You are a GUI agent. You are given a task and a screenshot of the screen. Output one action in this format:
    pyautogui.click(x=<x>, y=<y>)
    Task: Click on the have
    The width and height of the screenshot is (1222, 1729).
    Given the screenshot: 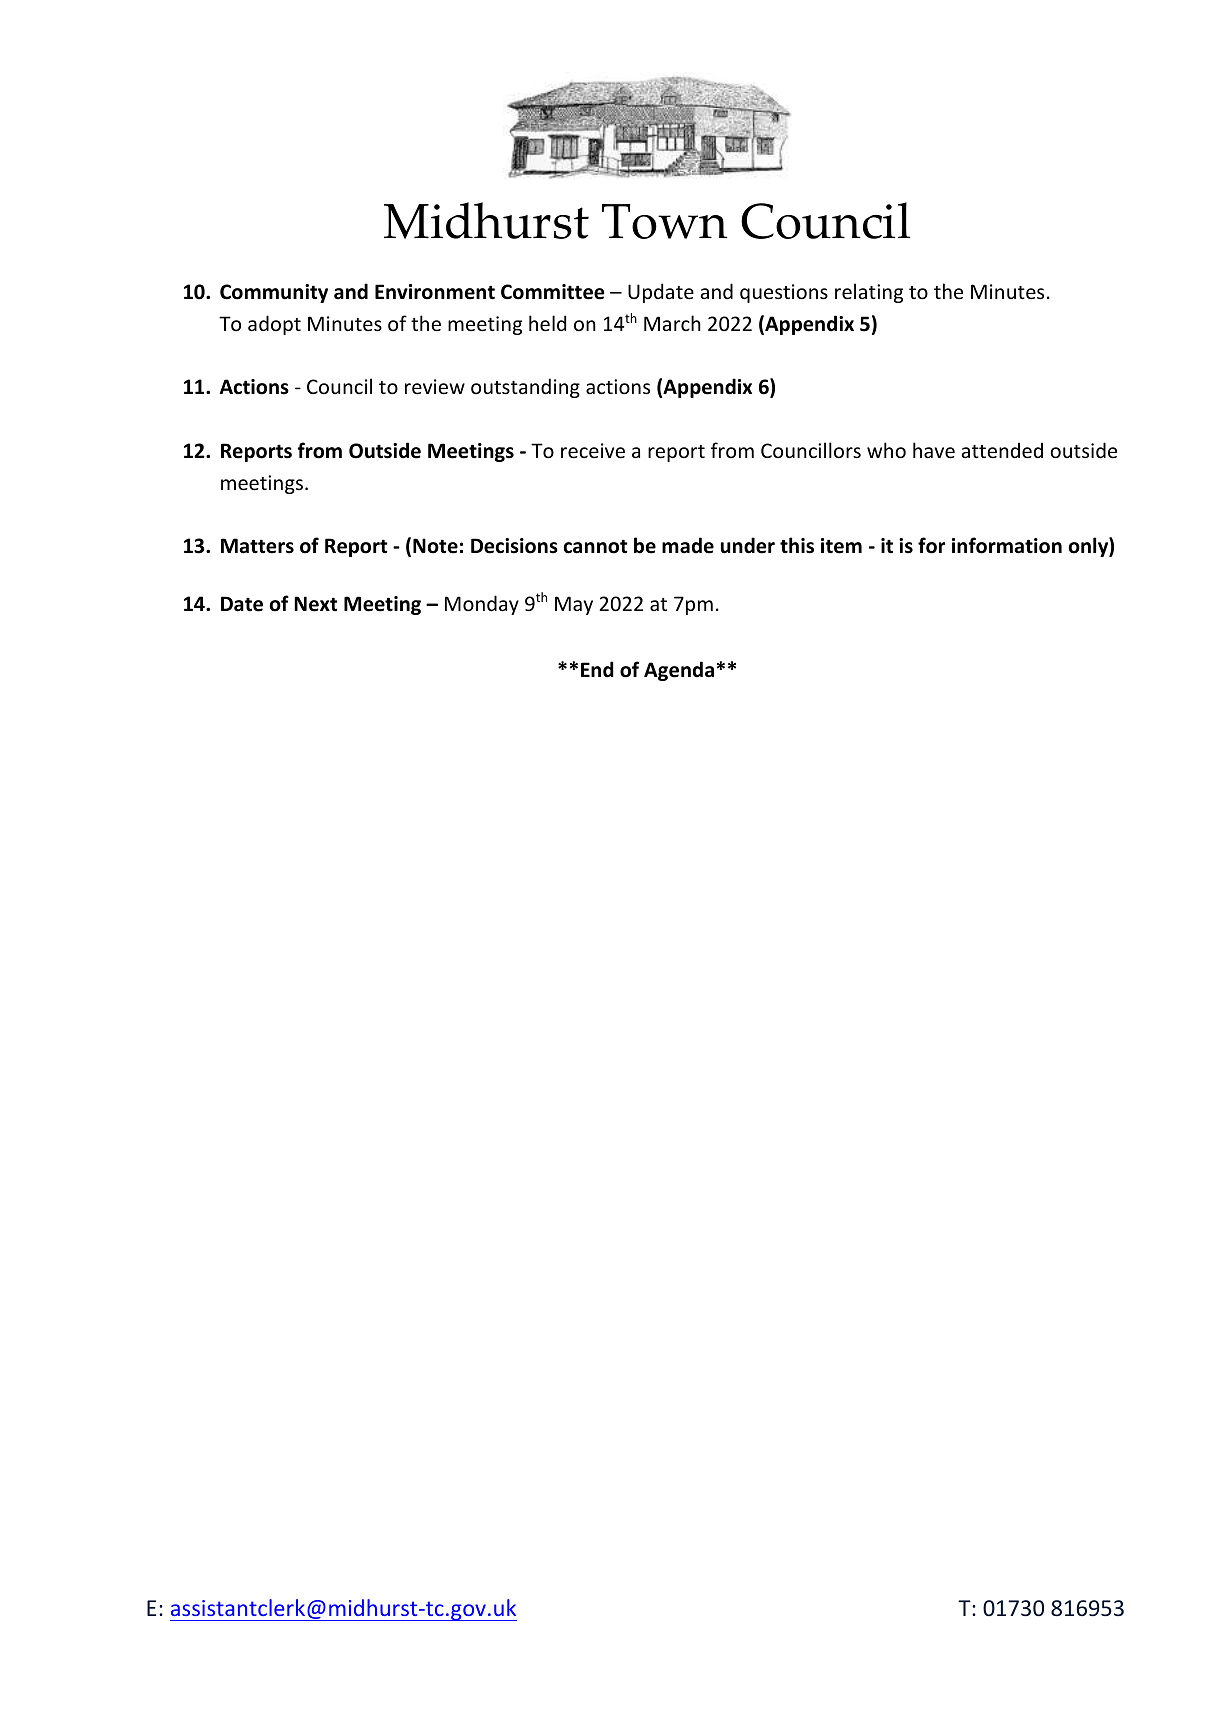 What is the action you would take?
    pyautogui.click(x=934, y=450)
